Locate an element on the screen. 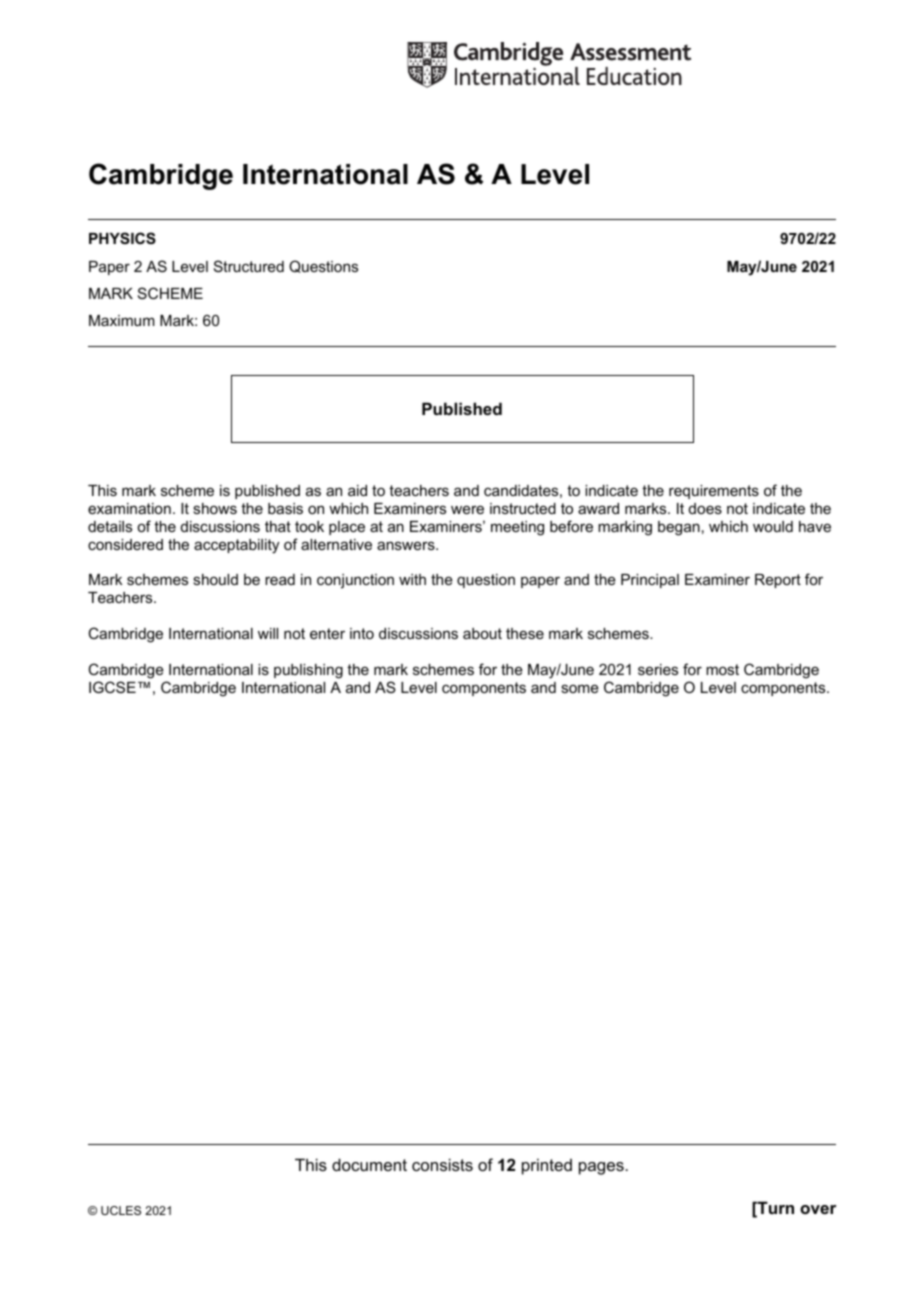 Image resolution: width=924 pixels, height=1308 pixels. Structured is located at coordinates (249, 266).
